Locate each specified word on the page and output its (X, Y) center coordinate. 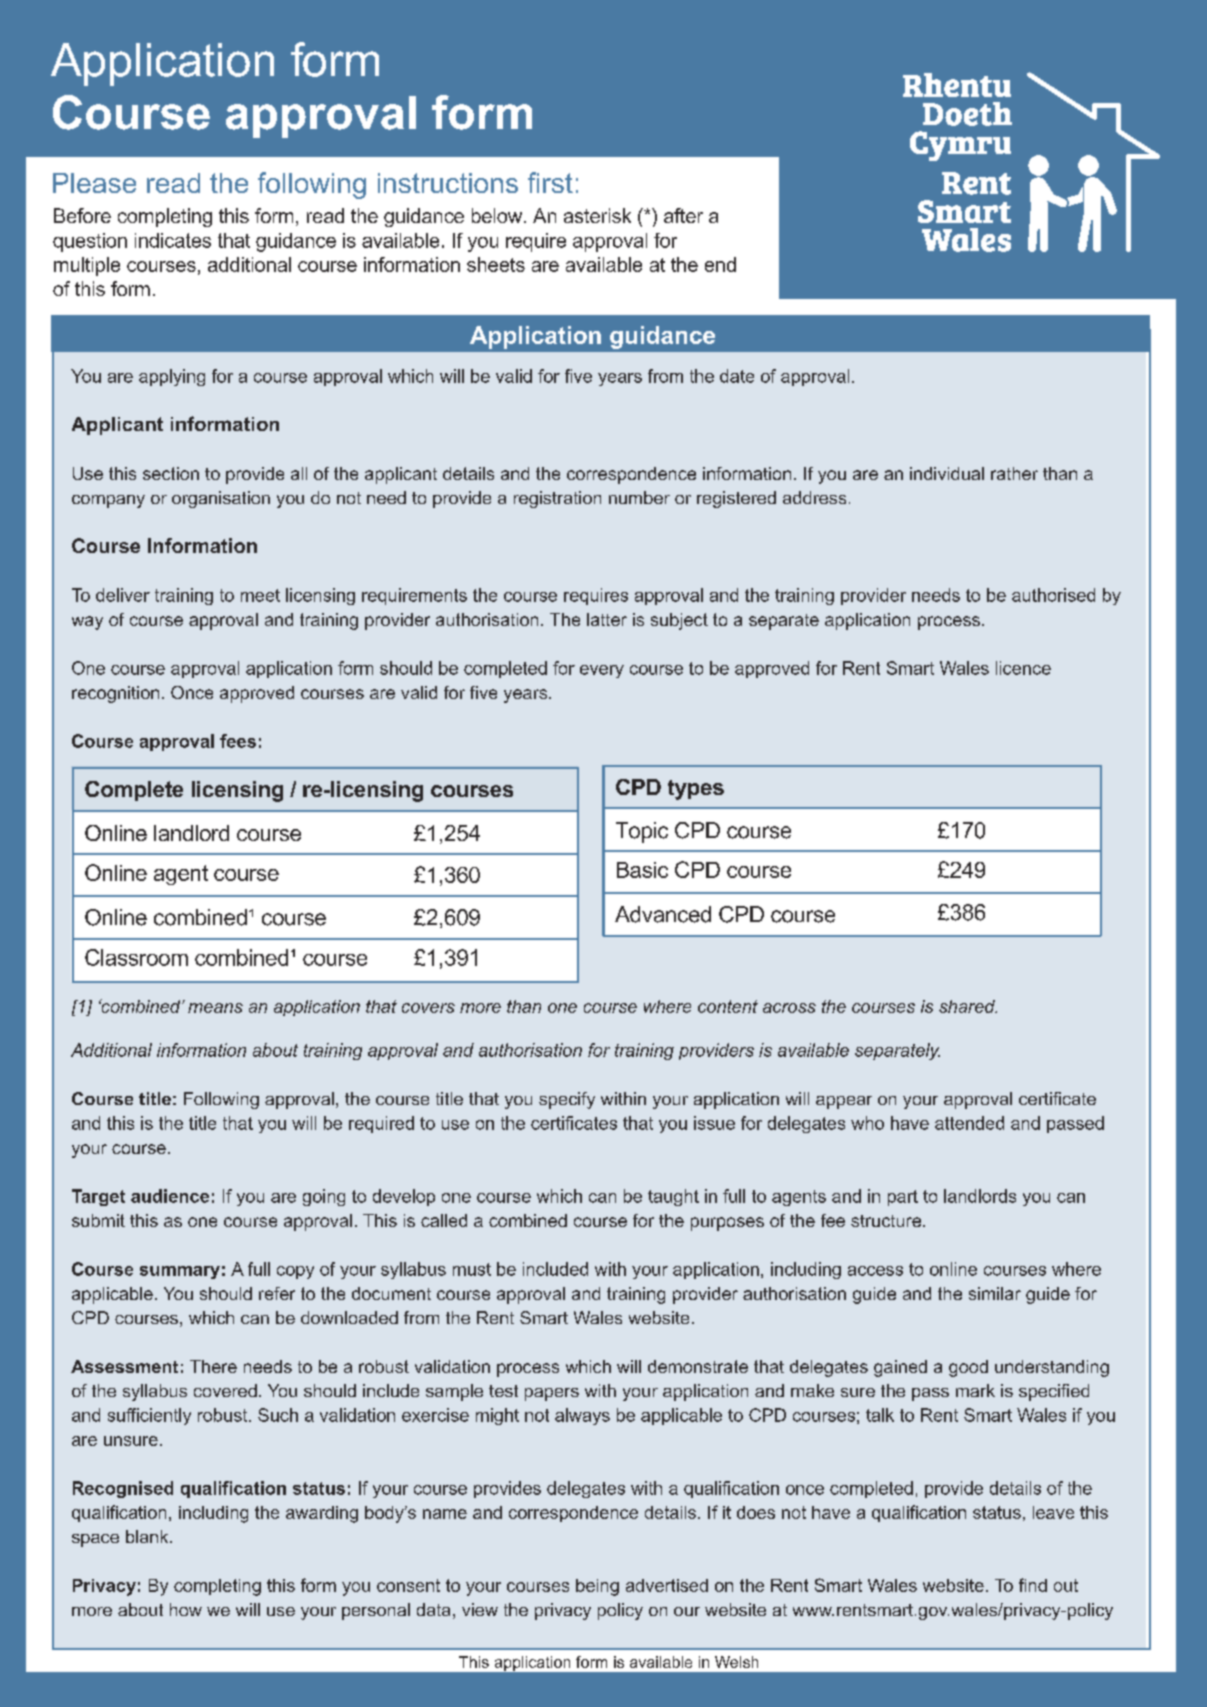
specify (567, 1100)
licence (1023, 668)
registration (557, 499)
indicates (173, 240)
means (215, 1008)
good (968, 1368)
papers (552, 1394)
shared (968, 1006)
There (213, 1366)
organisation (221, 499)
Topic (642, 832)
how (186, 1609)
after (683, 215)
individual (947, 473)
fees (238, 741)
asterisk (597, 215)
